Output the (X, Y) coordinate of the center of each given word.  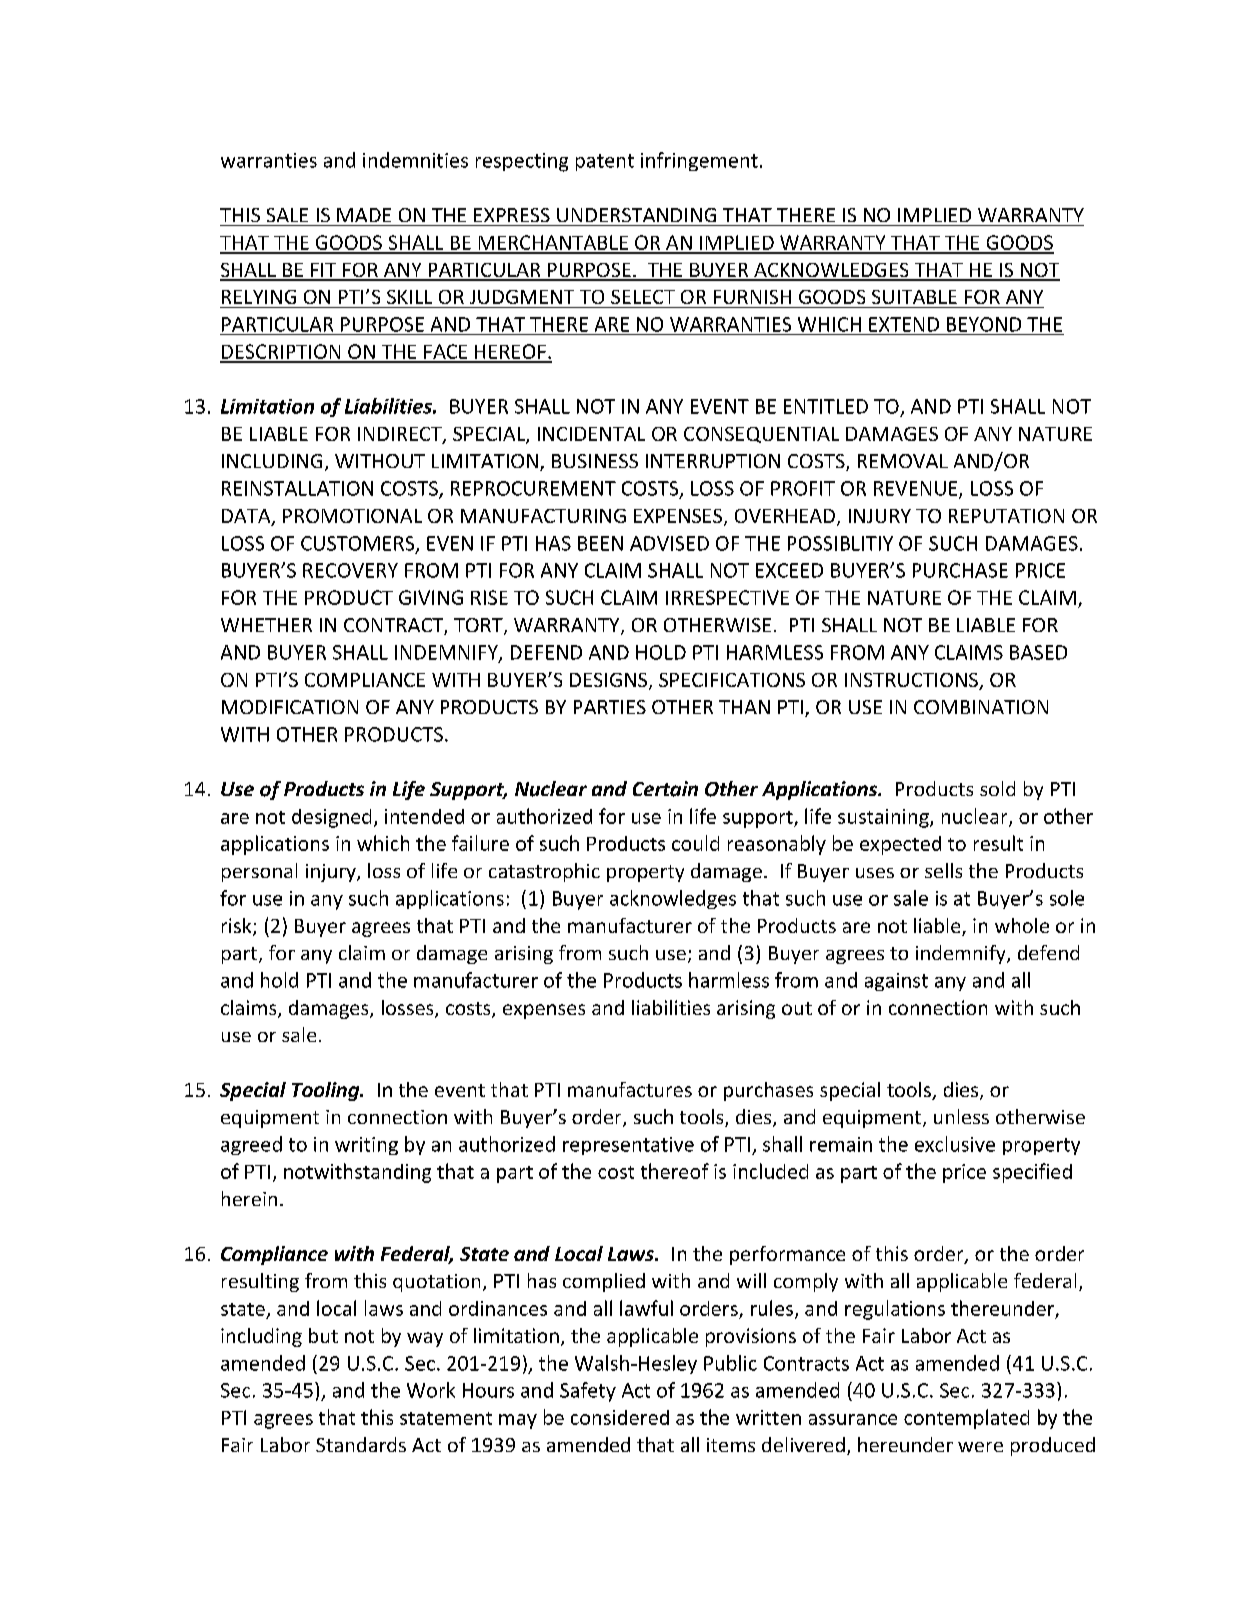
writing (366, 1146)
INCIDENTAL (591, 434)
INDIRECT (401, 435)
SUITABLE (914, 297)
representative (628, 1146)
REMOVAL (903, 461)
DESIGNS (610, 681)
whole (1022, 925)
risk (238, 927)
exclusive (955, 1144)
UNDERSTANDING (636, 215)
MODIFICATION (290, 707)
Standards (361, 1444)
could (695, 843)
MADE (364, 215)
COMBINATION (981, 707)
